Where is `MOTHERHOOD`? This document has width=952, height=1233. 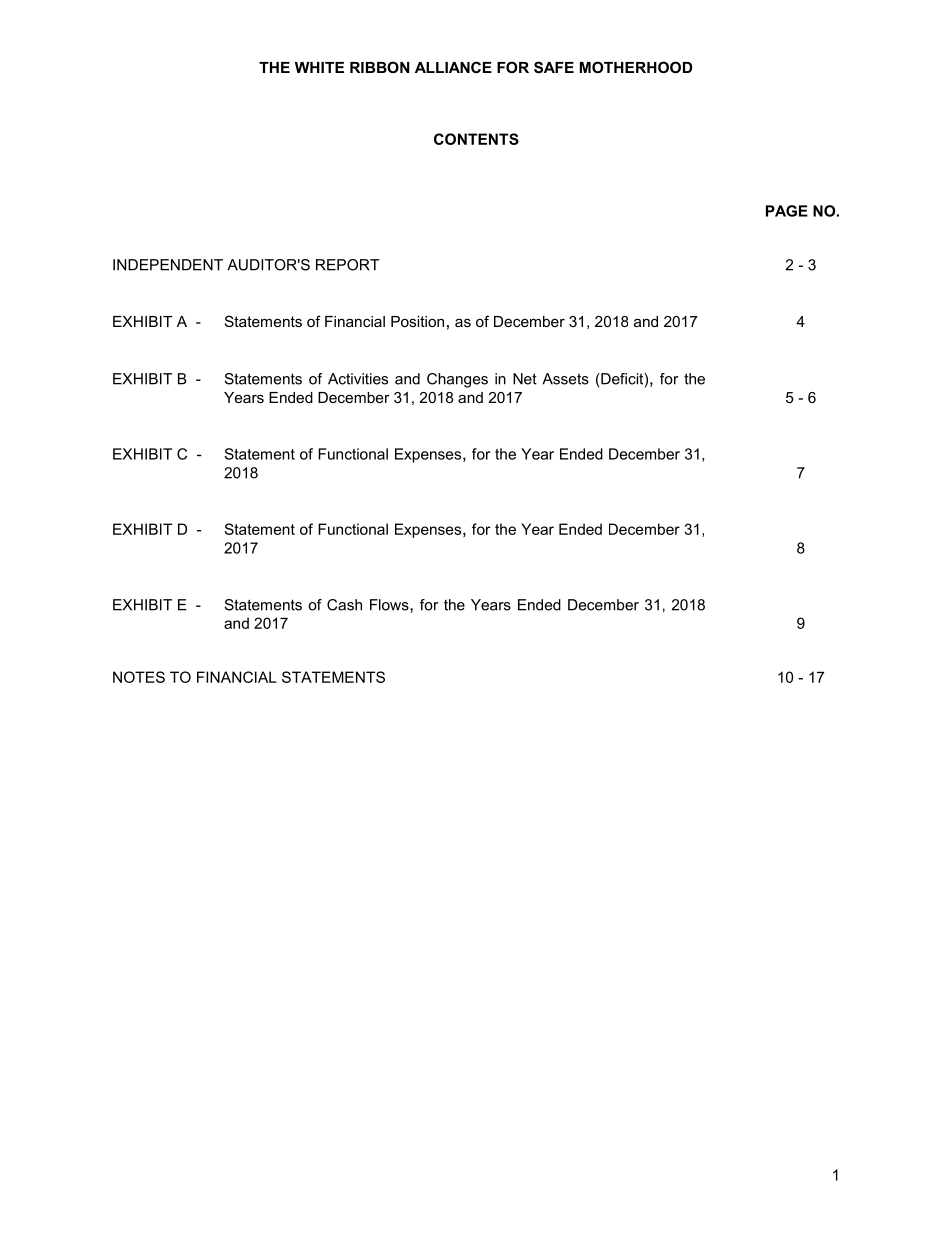
MOTHERHOOD is located at coordinates (636, 67).
